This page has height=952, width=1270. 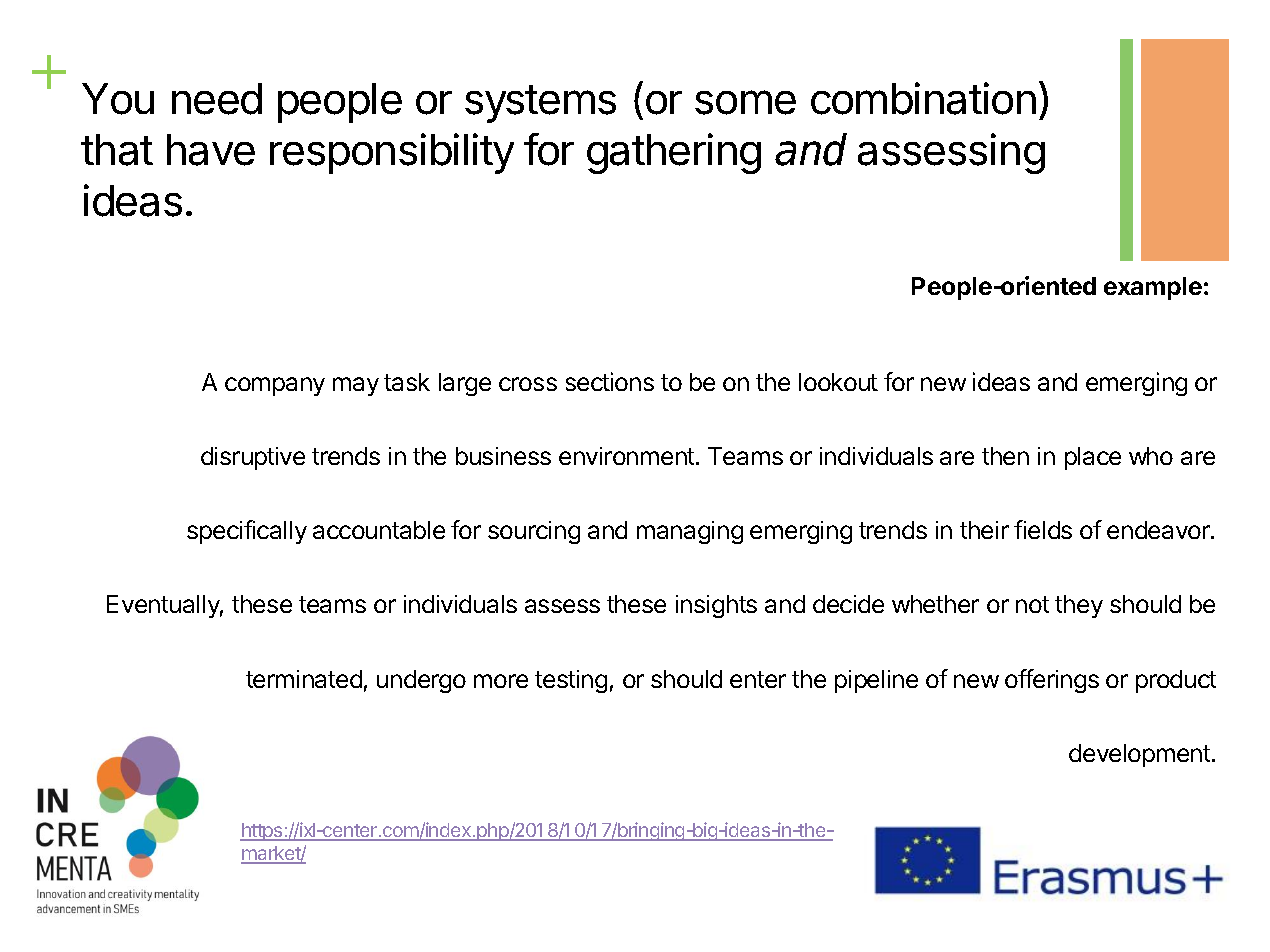 What do you see at coordinates (217, 99) in the page?
I see `need` at bounding box center [217, 99].
